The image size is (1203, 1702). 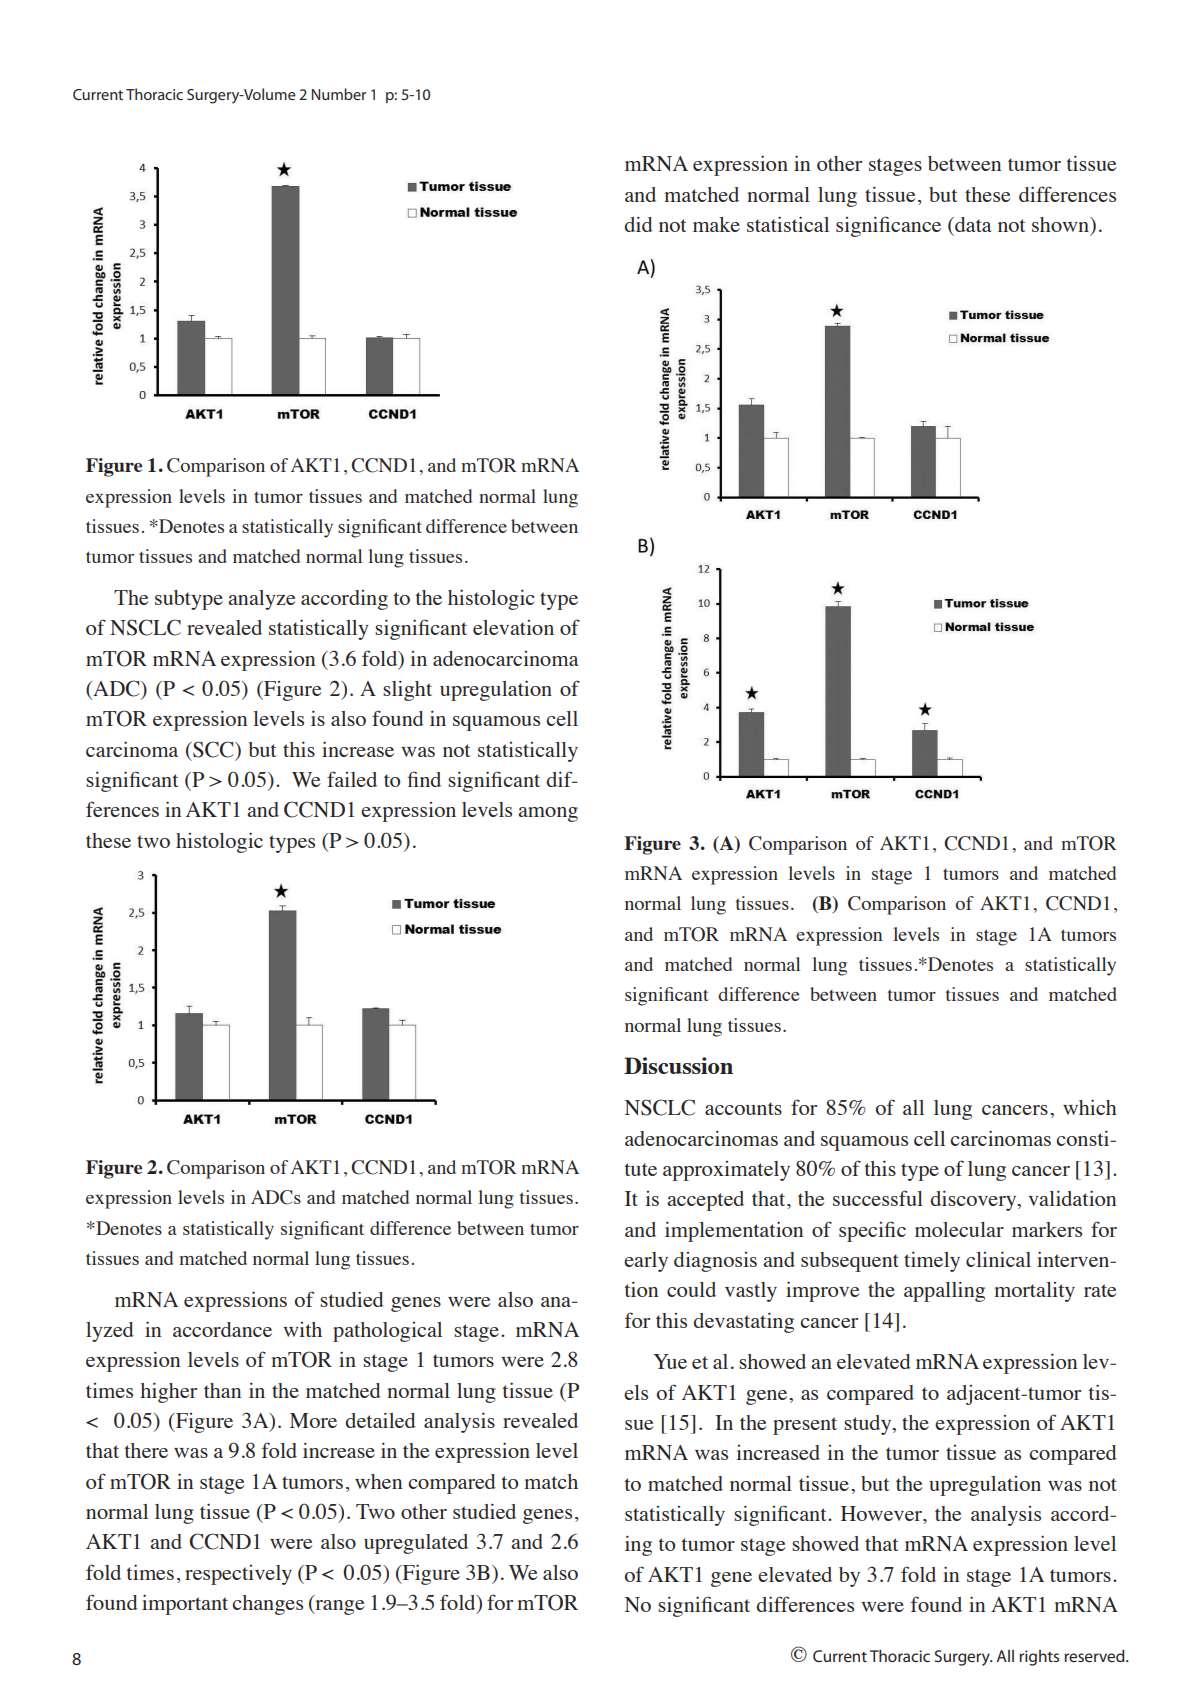 What do you see at coordinates (974, 1201) in the image?
I see `discovery` at bounding box center [974, 1201].
